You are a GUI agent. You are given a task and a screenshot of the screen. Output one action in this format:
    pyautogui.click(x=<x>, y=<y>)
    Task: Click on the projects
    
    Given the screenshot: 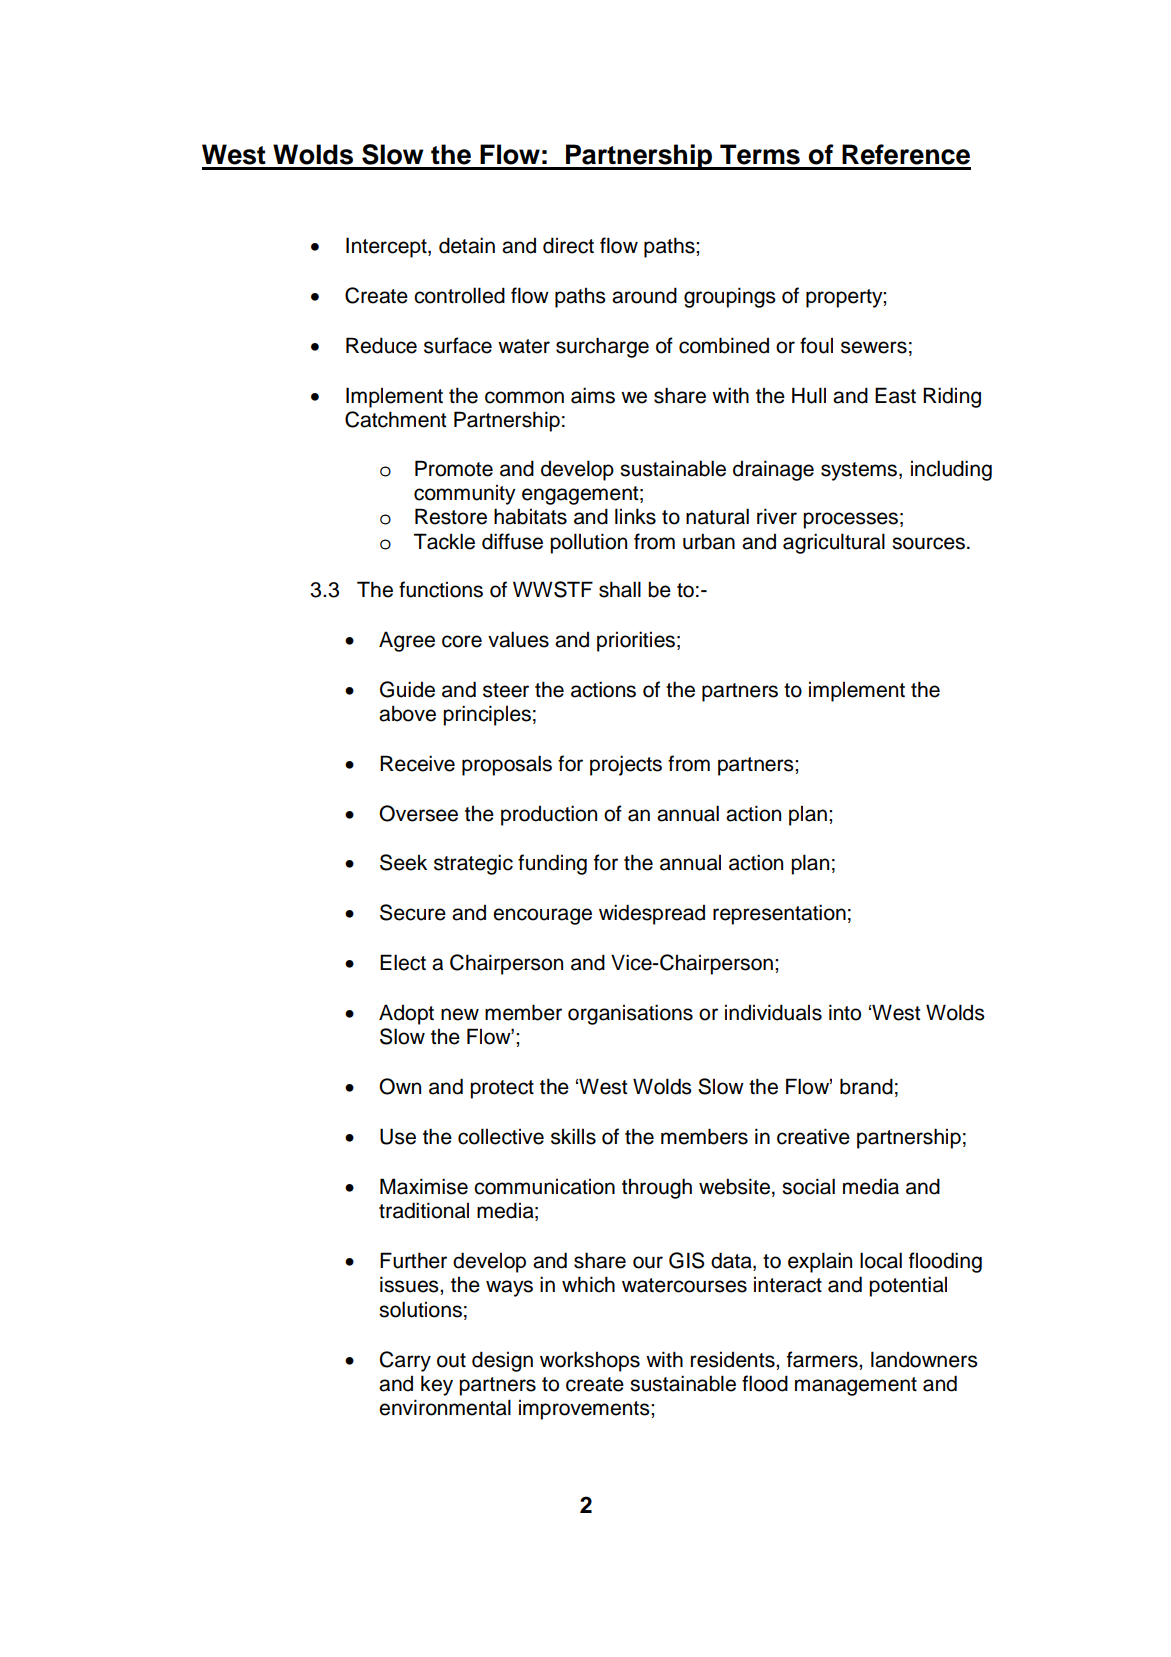 What is the action you would take?
    pyautogui.click(x=626, y=765)
